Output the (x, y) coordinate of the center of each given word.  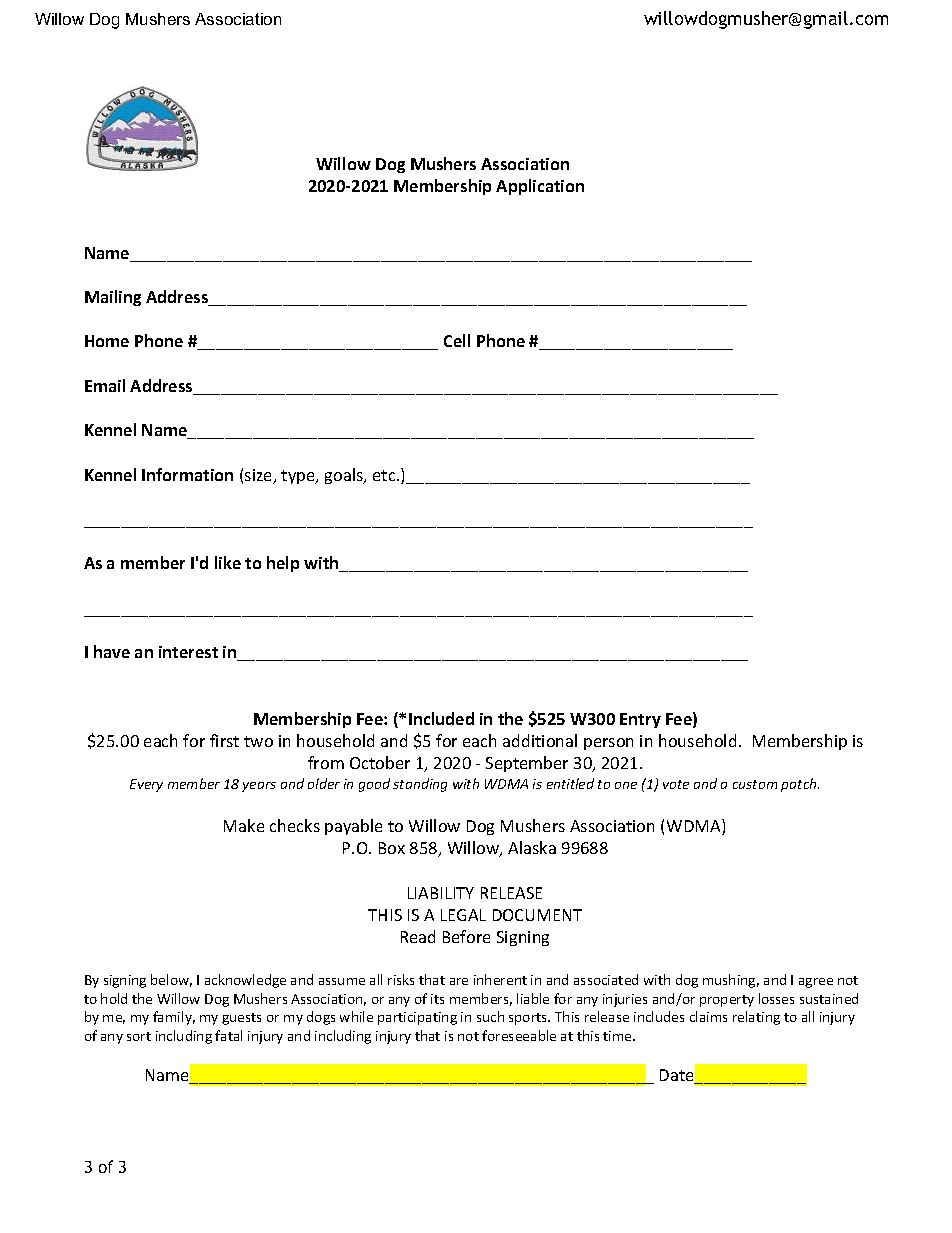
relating (756, 1018)
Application (540, 187)
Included (441, 718)
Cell (457, 340)
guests (241, 1019)
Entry (640, 720)
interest (188, 652)
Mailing (113, 298)
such (490, 1016)
